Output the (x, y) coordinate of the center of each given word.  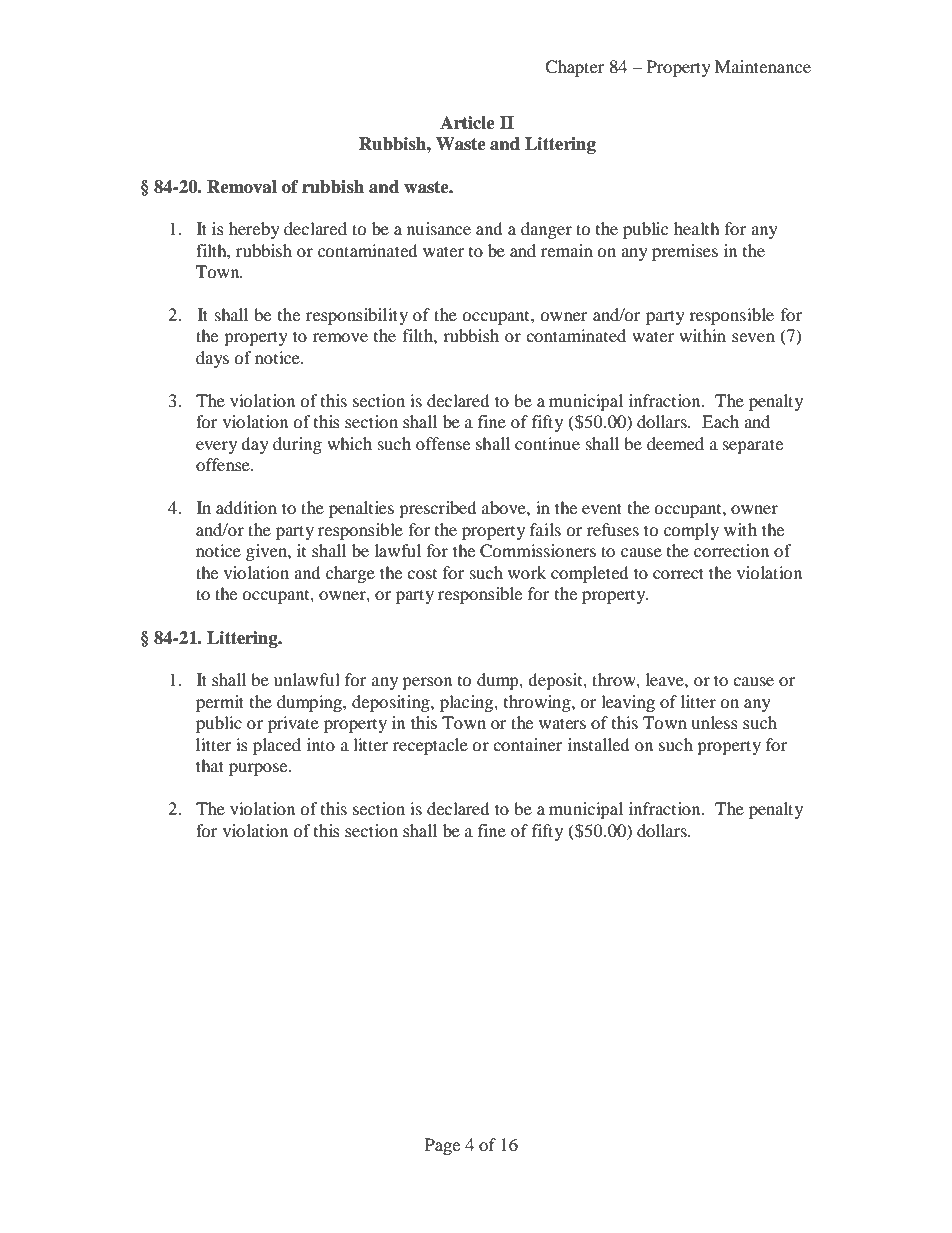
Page (442, 1146)
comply (691, 531)
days (212, 359)
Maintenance (763, 66)
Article (467, 123)
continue (547, 443)
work (527, 572)
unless (714, 722)
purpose (259, 769)
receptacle (430, 746)
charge (350, 574)
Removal (242, 187)
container (527, 744)
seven (753, 337)
